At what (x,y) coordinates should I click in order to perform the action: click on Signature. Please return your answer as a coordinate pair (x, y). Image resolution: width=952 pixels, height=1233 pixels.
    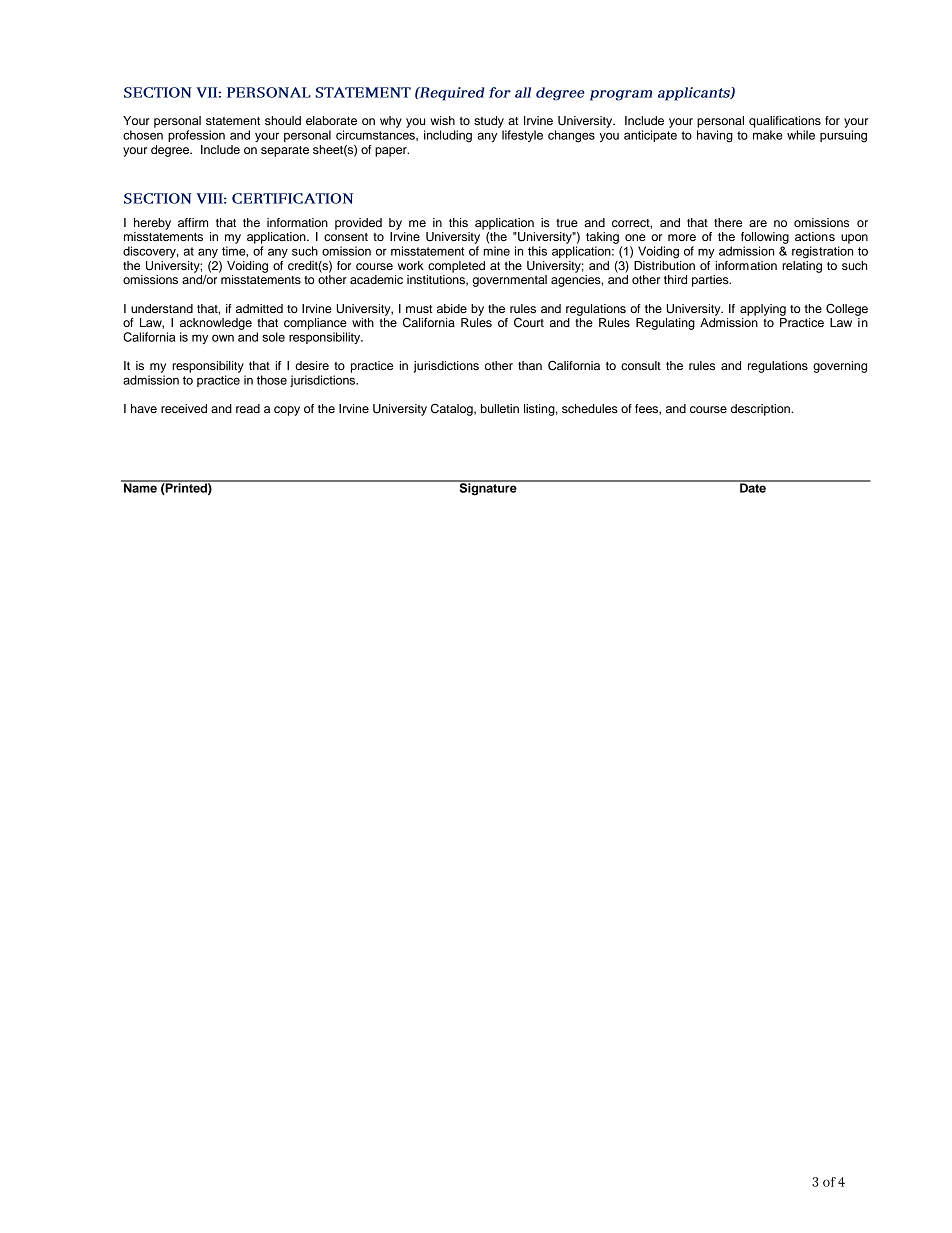
    Looking at the image, I should click on (488, 488).
